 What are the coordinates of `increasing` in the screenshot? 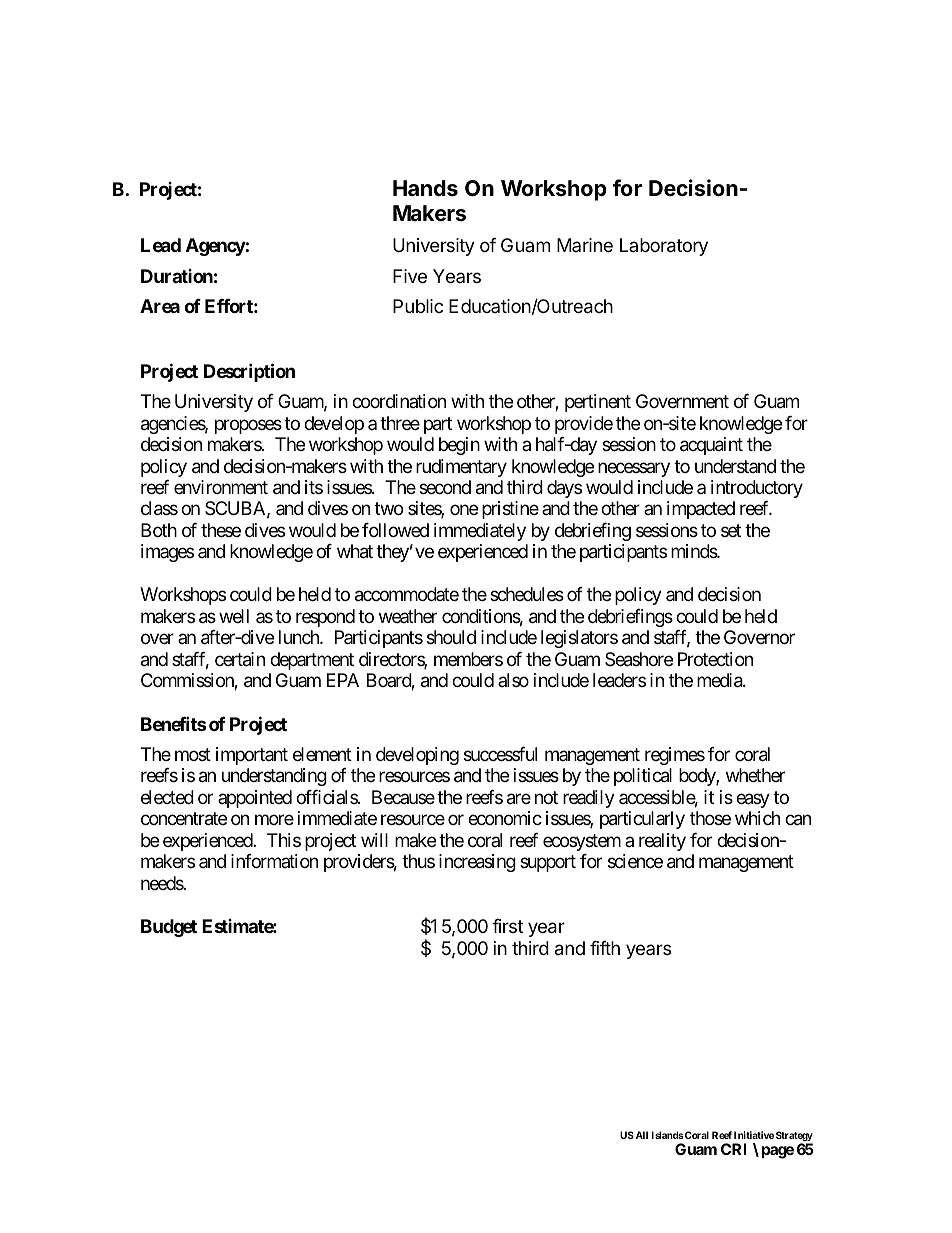 It's located at (477, 863).
